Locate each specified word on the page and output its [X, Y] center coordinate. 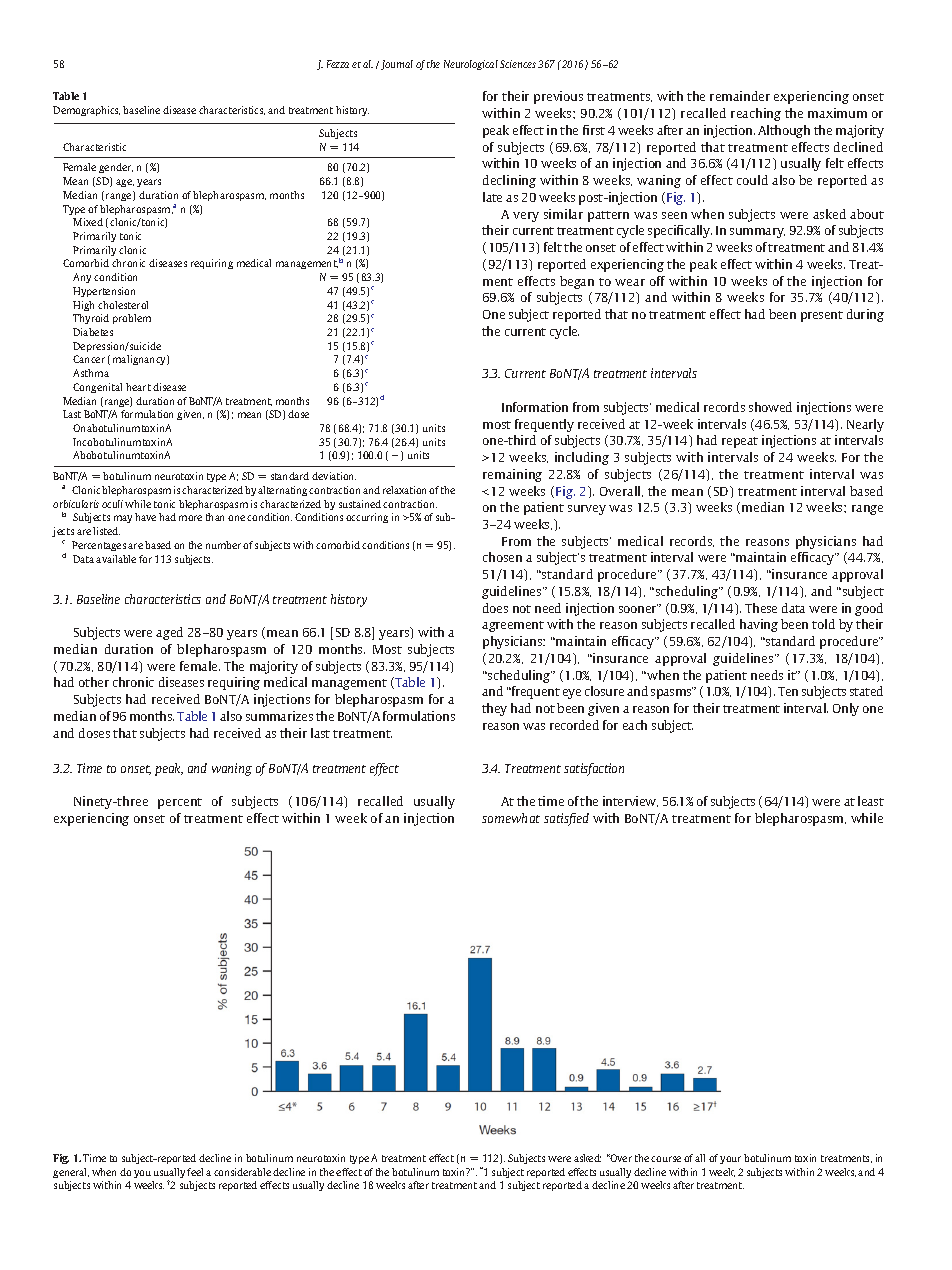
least [871, 801]
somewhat [511, 818]
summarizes [279, 716]
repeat [740, 442]
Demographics [86, 111]
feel [195, 1172]
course [666, 1159]
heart [138, 387]
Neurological [471, 65]
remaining [512, 475]
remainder [740, 96]
